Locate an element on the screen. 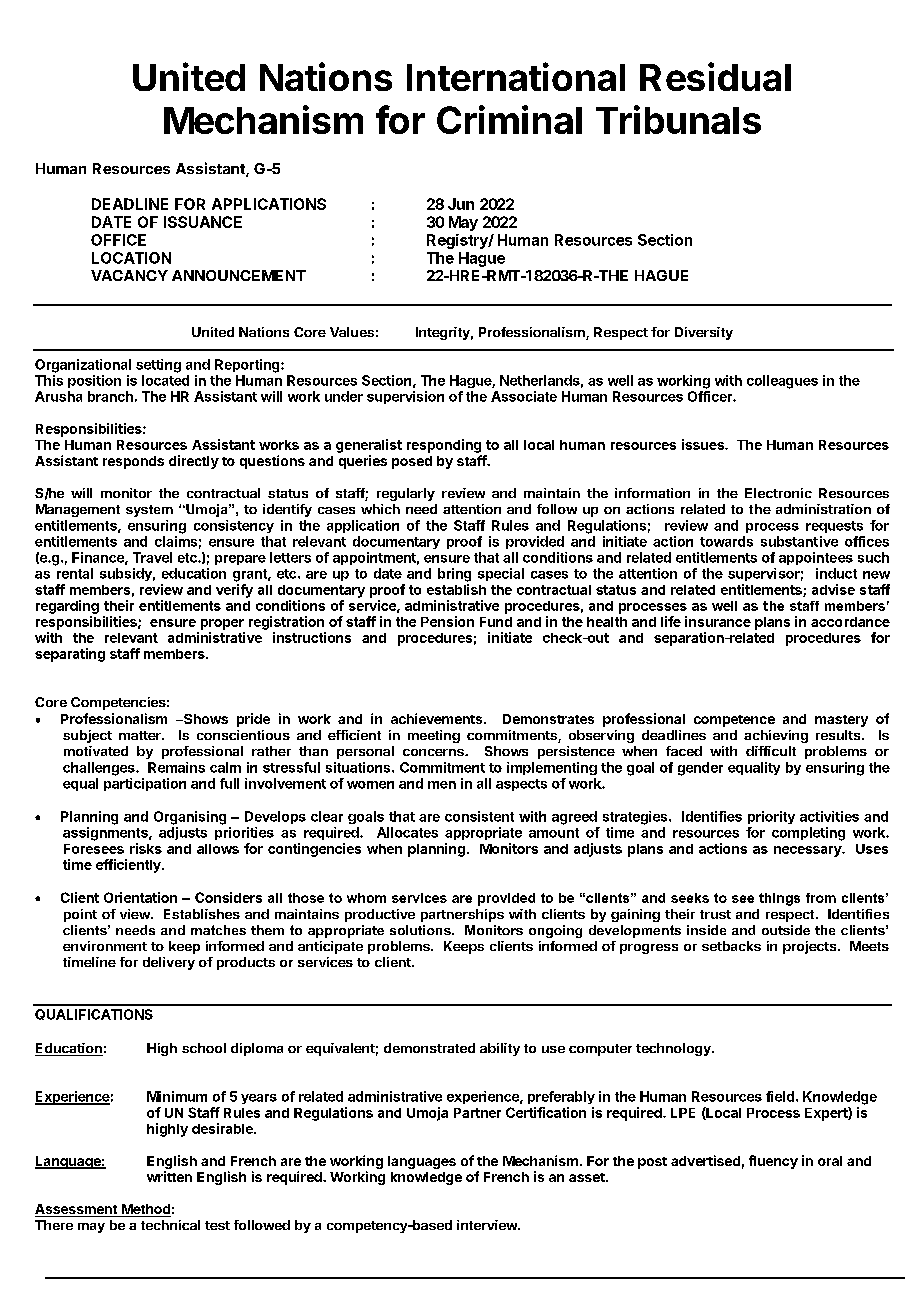 The width and height of the screenshot is (924, 1308). Pension is located at coordinates (447, 621).
